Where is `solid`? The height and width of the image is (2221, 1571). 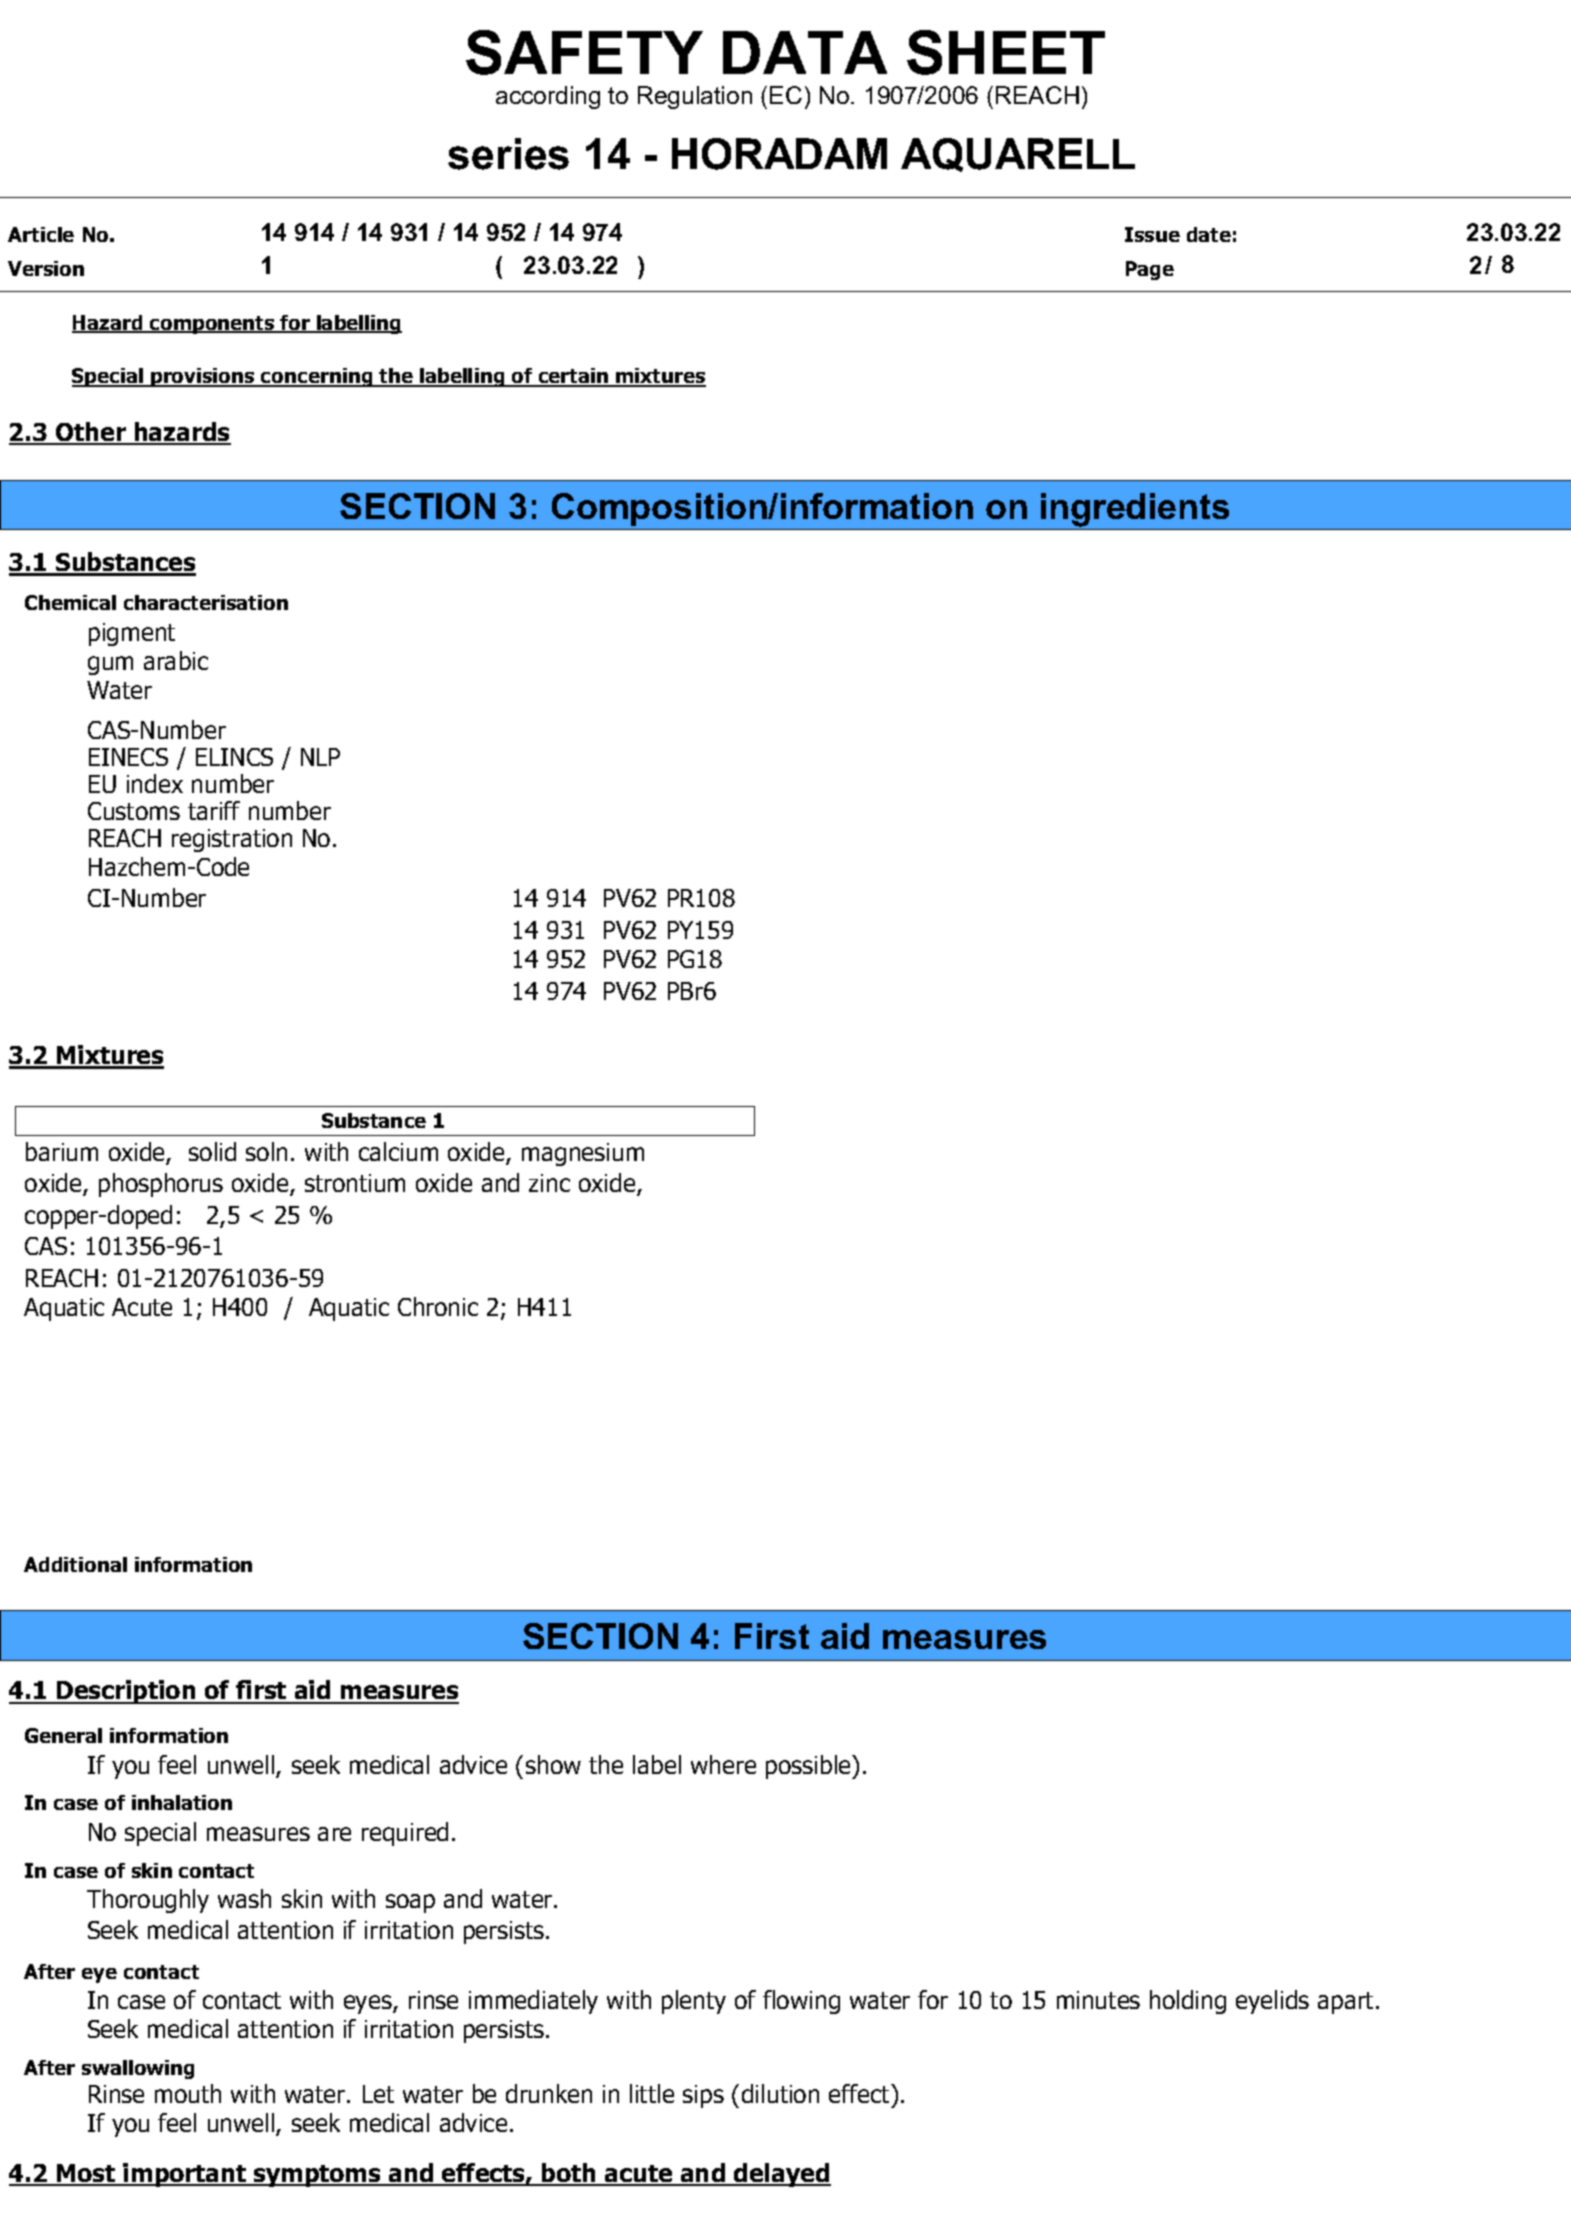
solid is located at coordinates (212, 1151).
